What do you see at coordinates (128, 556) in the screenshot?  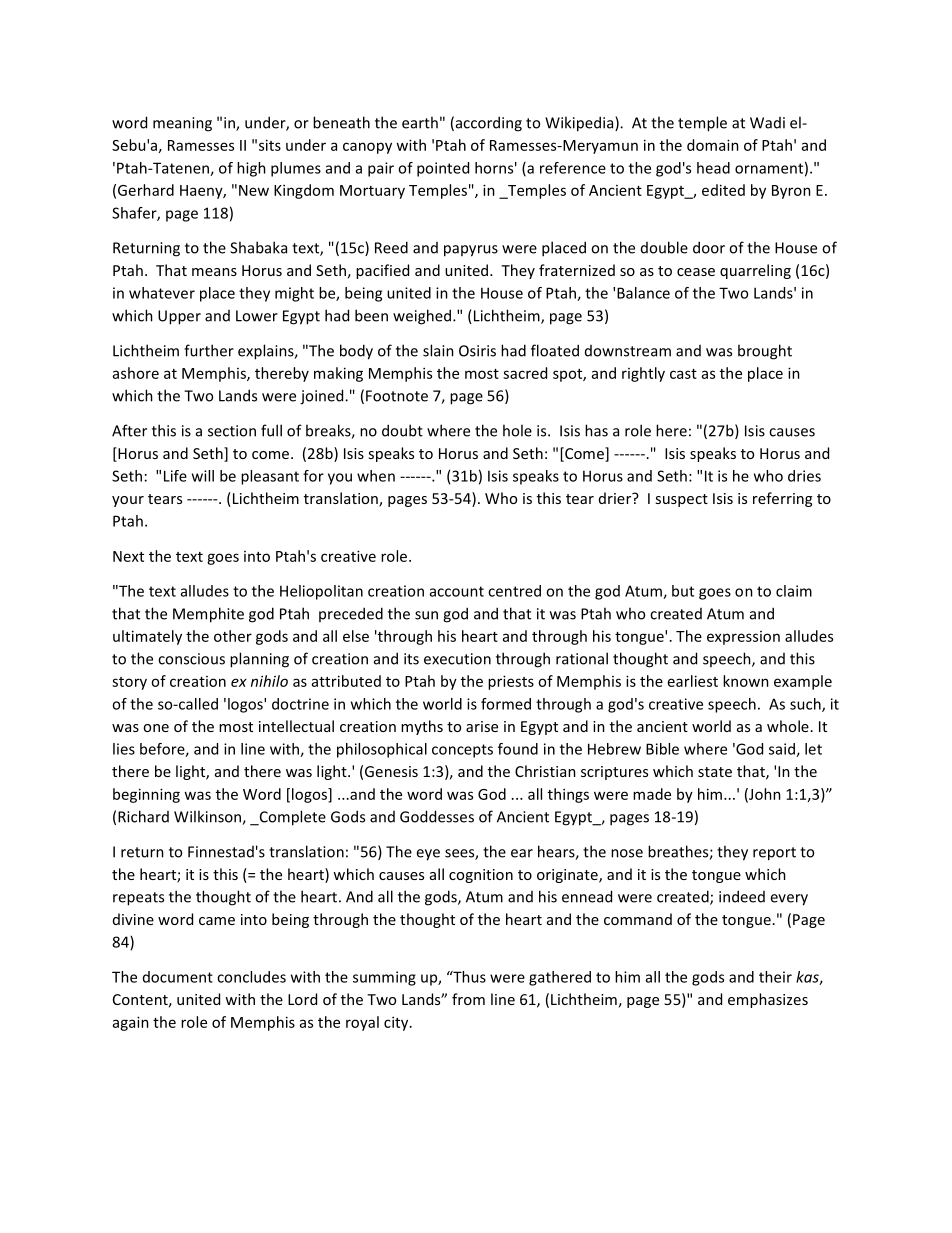 I see `Next` at bounding box center [128, 556].
